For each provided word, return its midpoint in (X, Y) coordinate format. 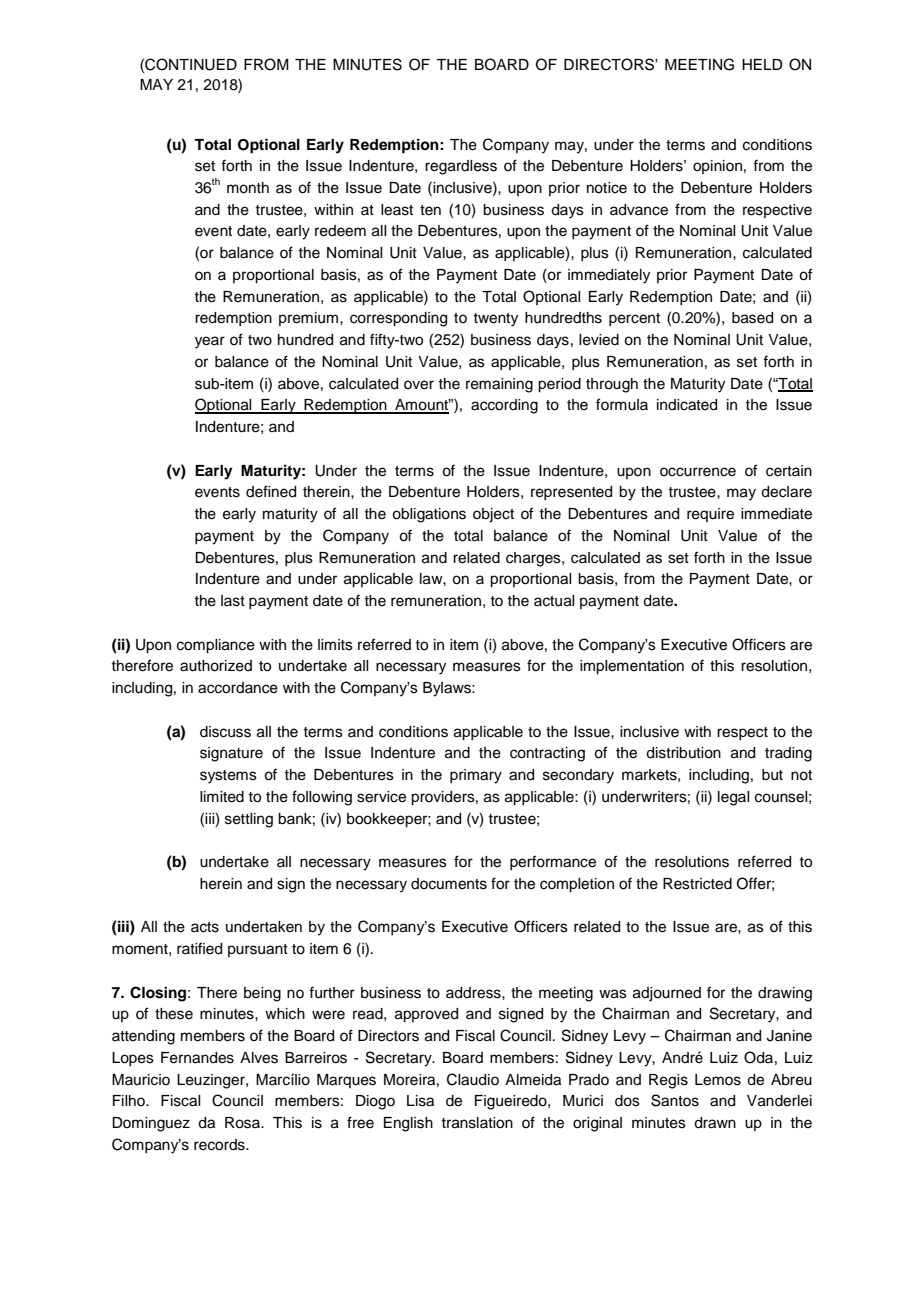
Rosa (243, 1123)
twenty (495, 320)
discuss (225, 732)
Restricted (697, 884)
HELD (762, 64)
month (248, 188)
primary (476, 776)
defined (271, 491)
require (710, 515)
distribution (683, 753)
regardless (461, 167)
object (493, 515)
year (210, 342)
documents (449, 884)
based (752, 318)
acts (205, 927)
